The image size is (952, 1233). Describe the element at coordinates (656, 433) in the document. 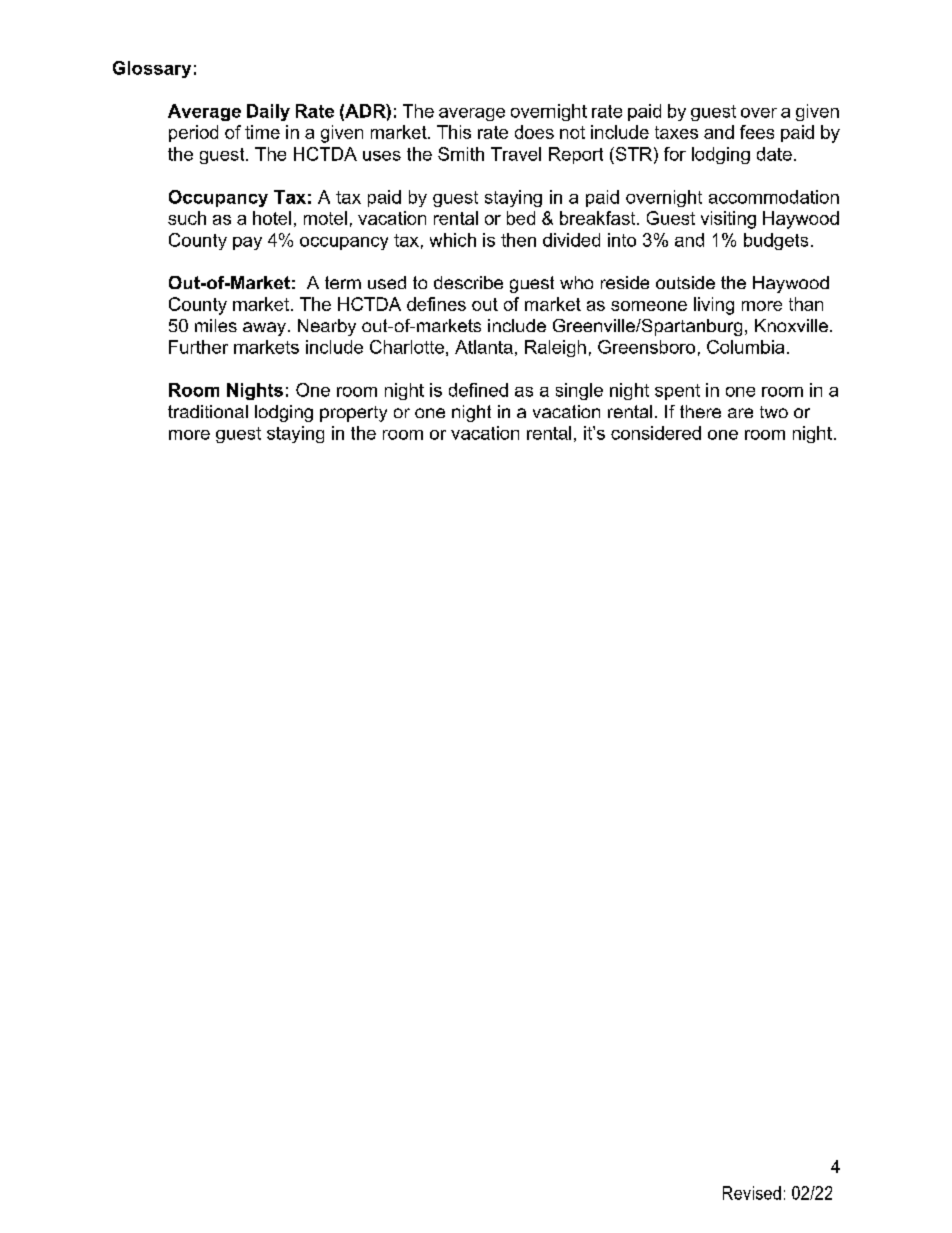

I see `considered` at that location.
